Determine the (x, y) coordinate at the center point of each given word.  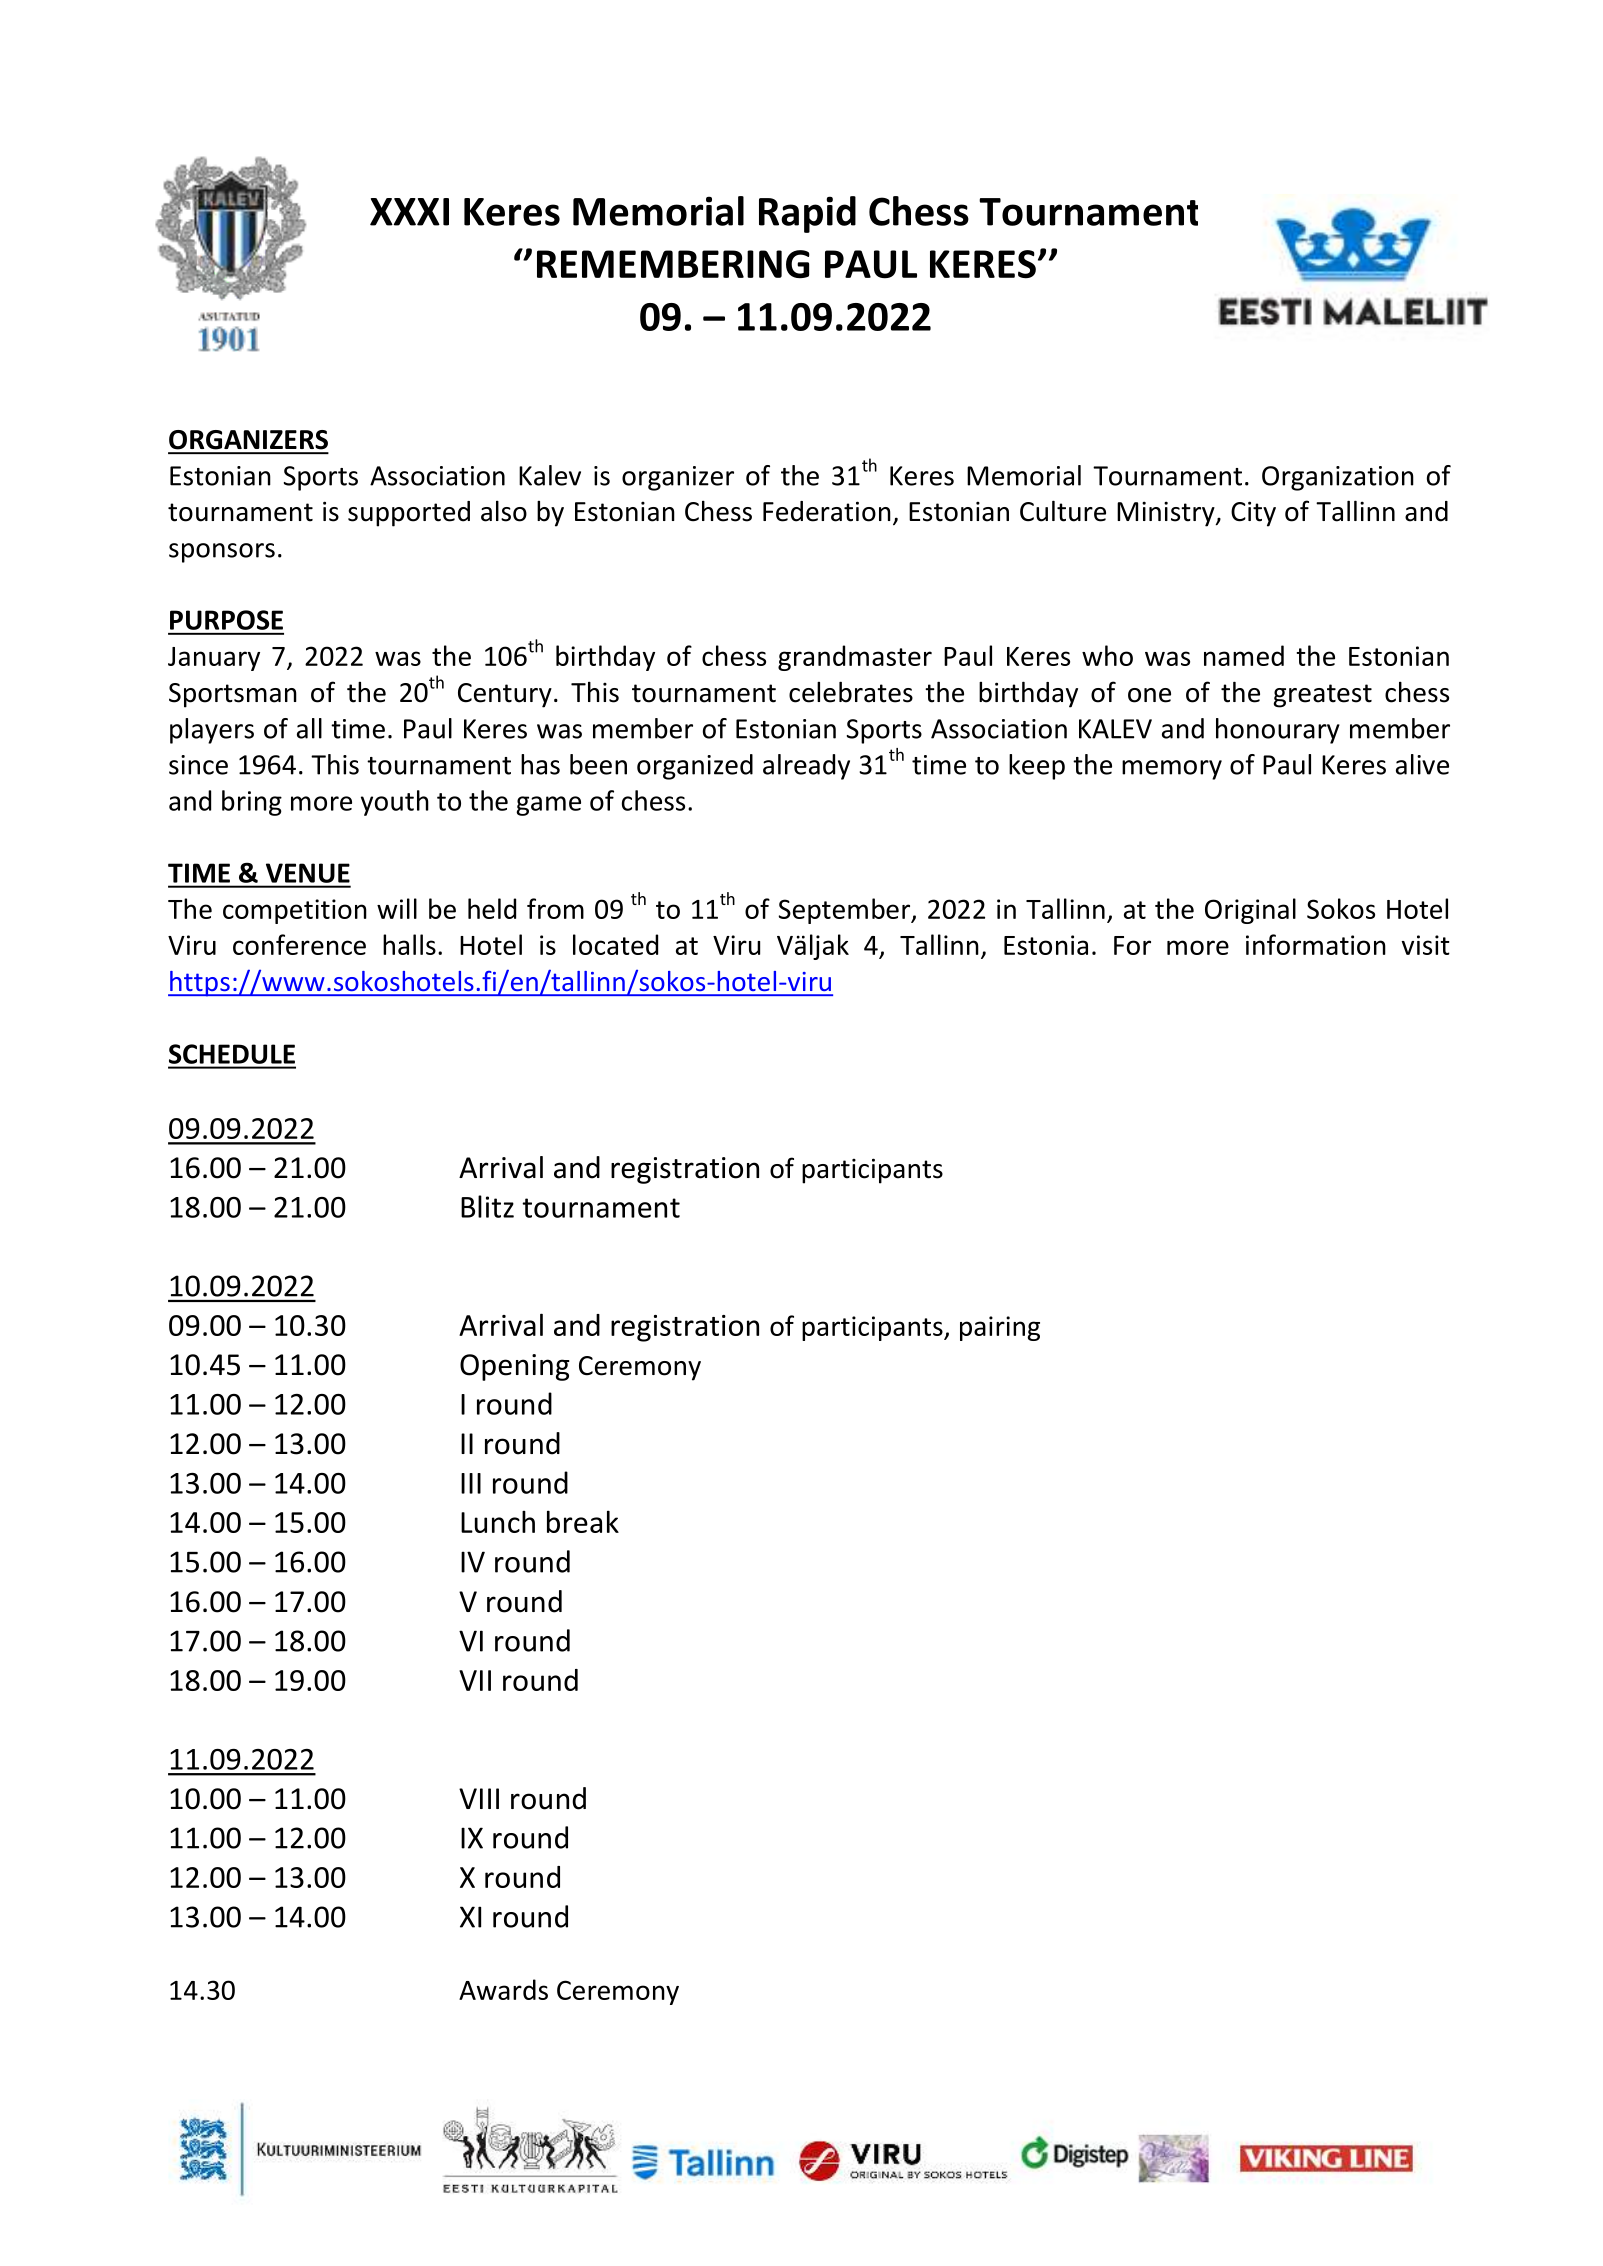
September (845, 911)
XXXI (409, 212)
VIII (479, 1798)
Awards (503, 1989)
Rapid (807, 214)
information (1316, 944)
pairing (1000, 1328)
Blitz (487, 1206)
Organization (1338, 478)
